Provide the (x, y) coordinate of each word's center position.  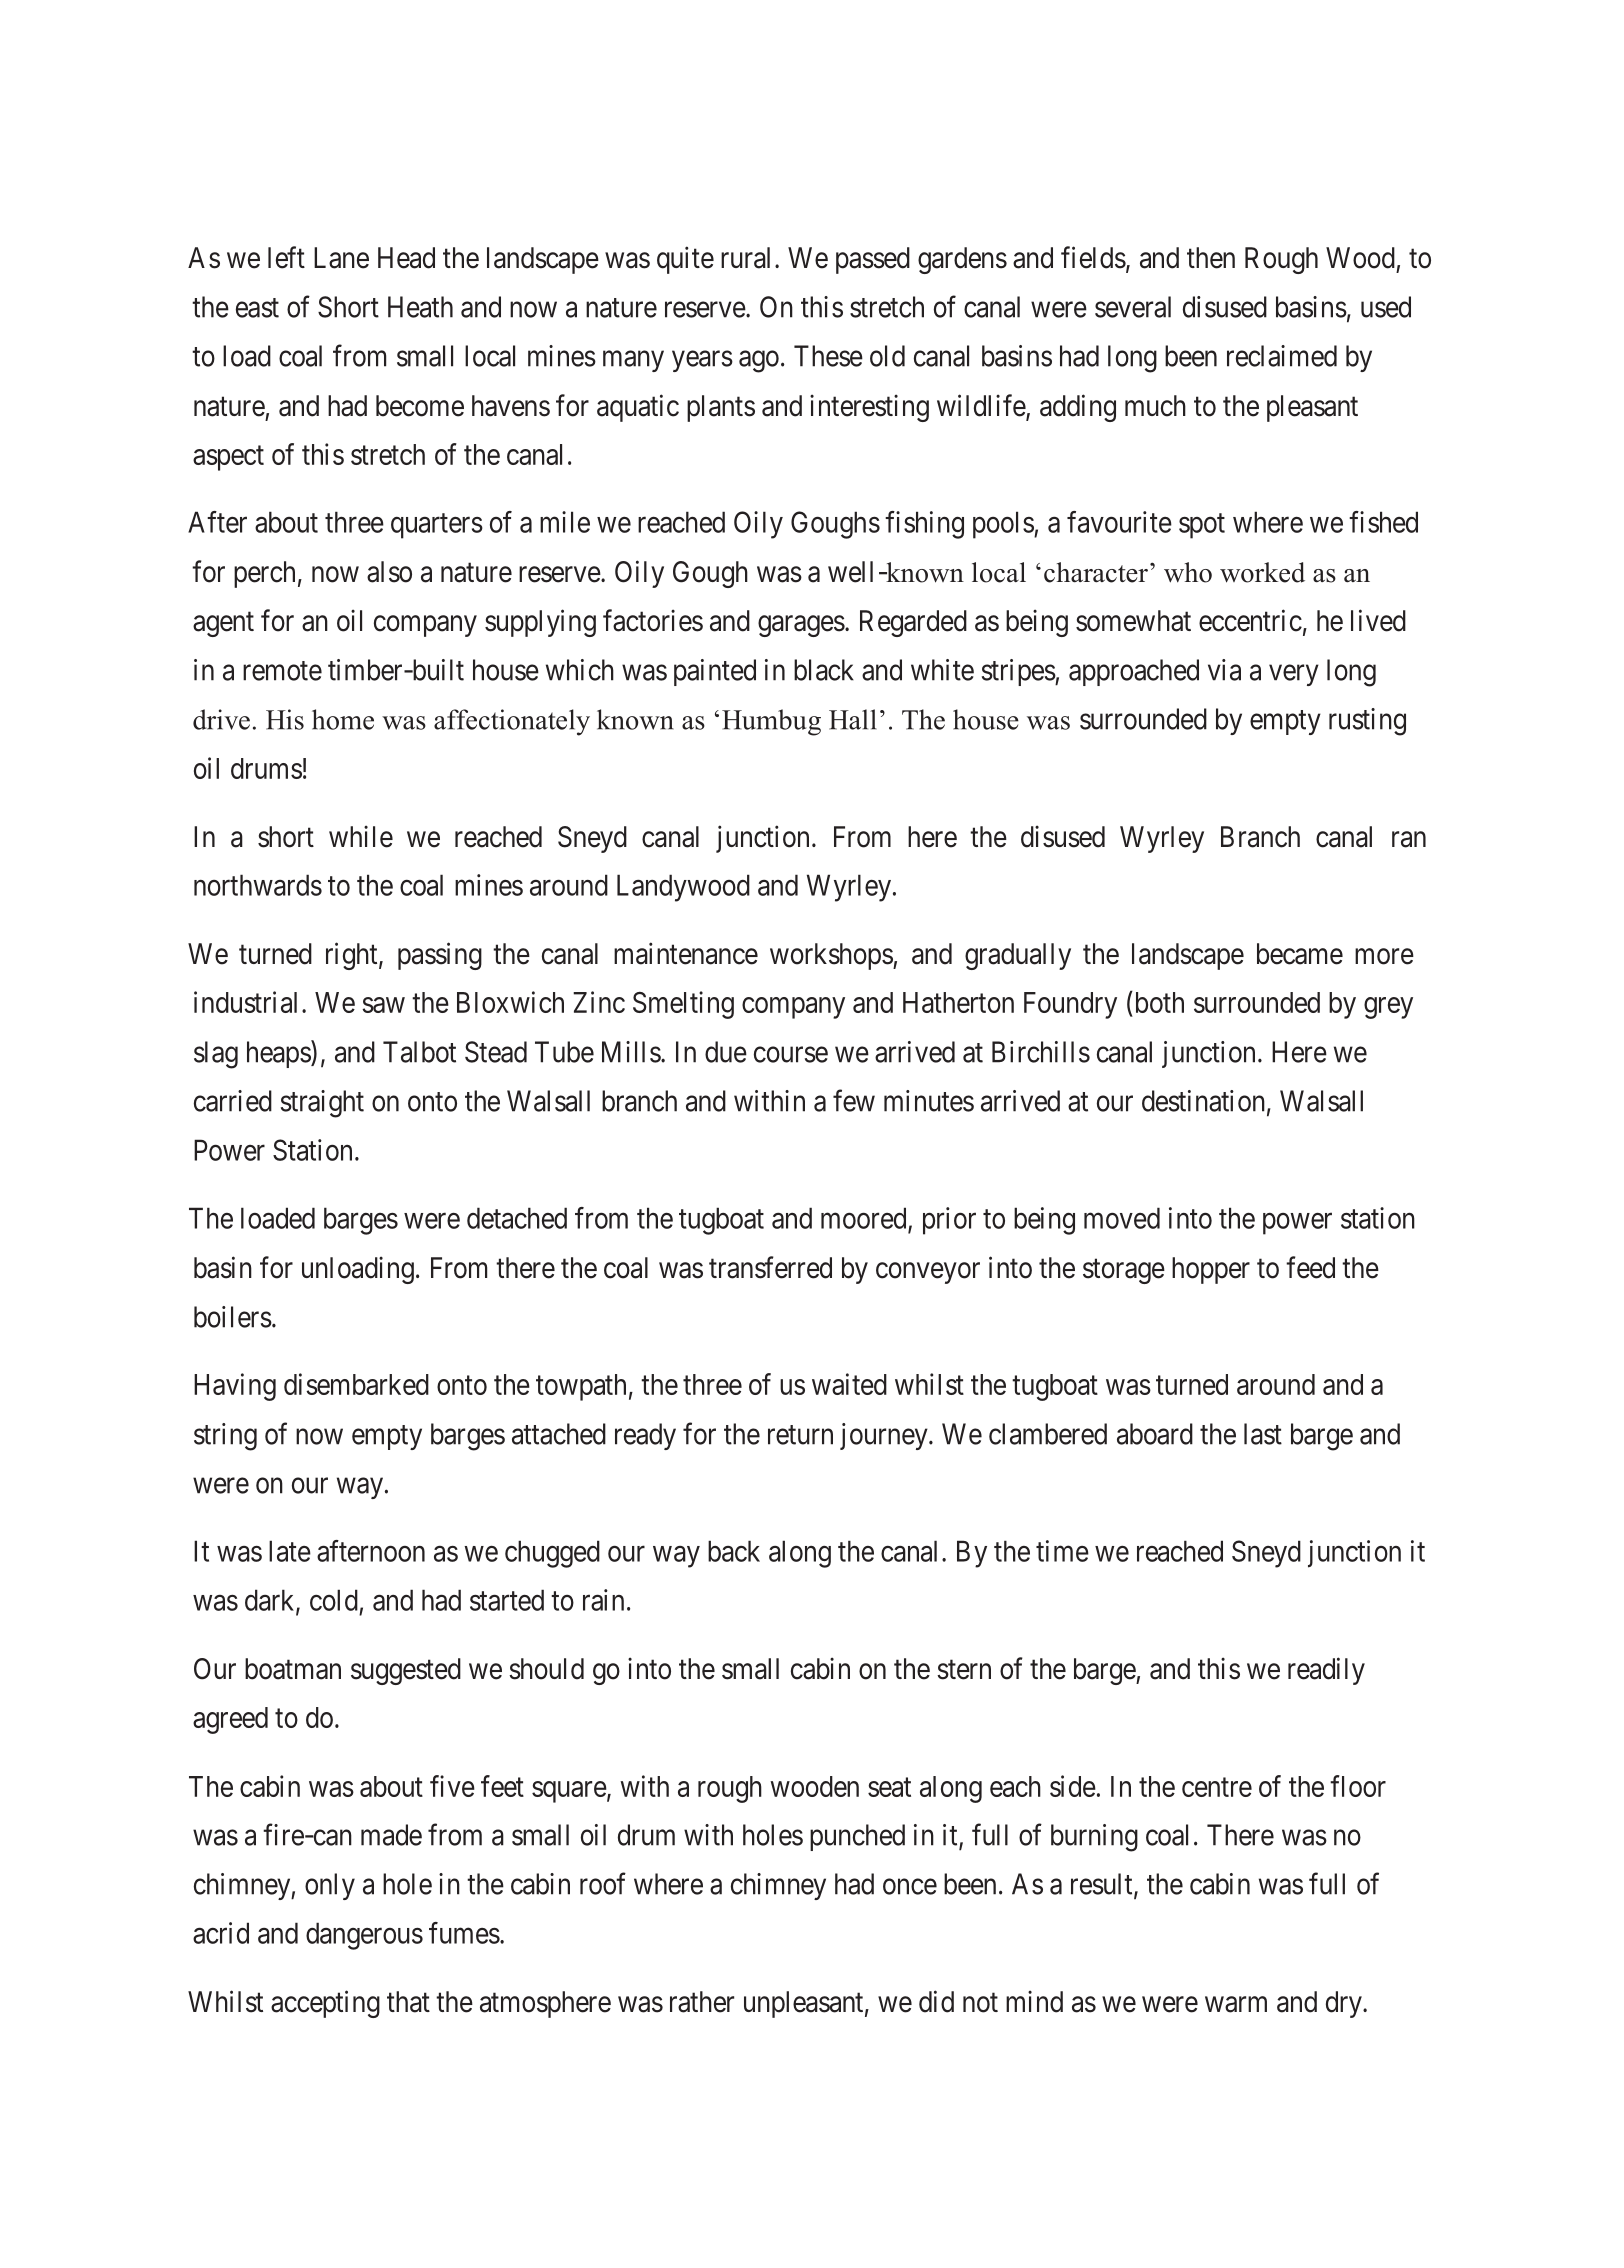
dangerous (364, 1936)
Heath (420, 307)
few (854, 1100)
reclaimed (1282, 356)
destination (1203, 1101)
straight (322, 1104)
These (828, 356)
